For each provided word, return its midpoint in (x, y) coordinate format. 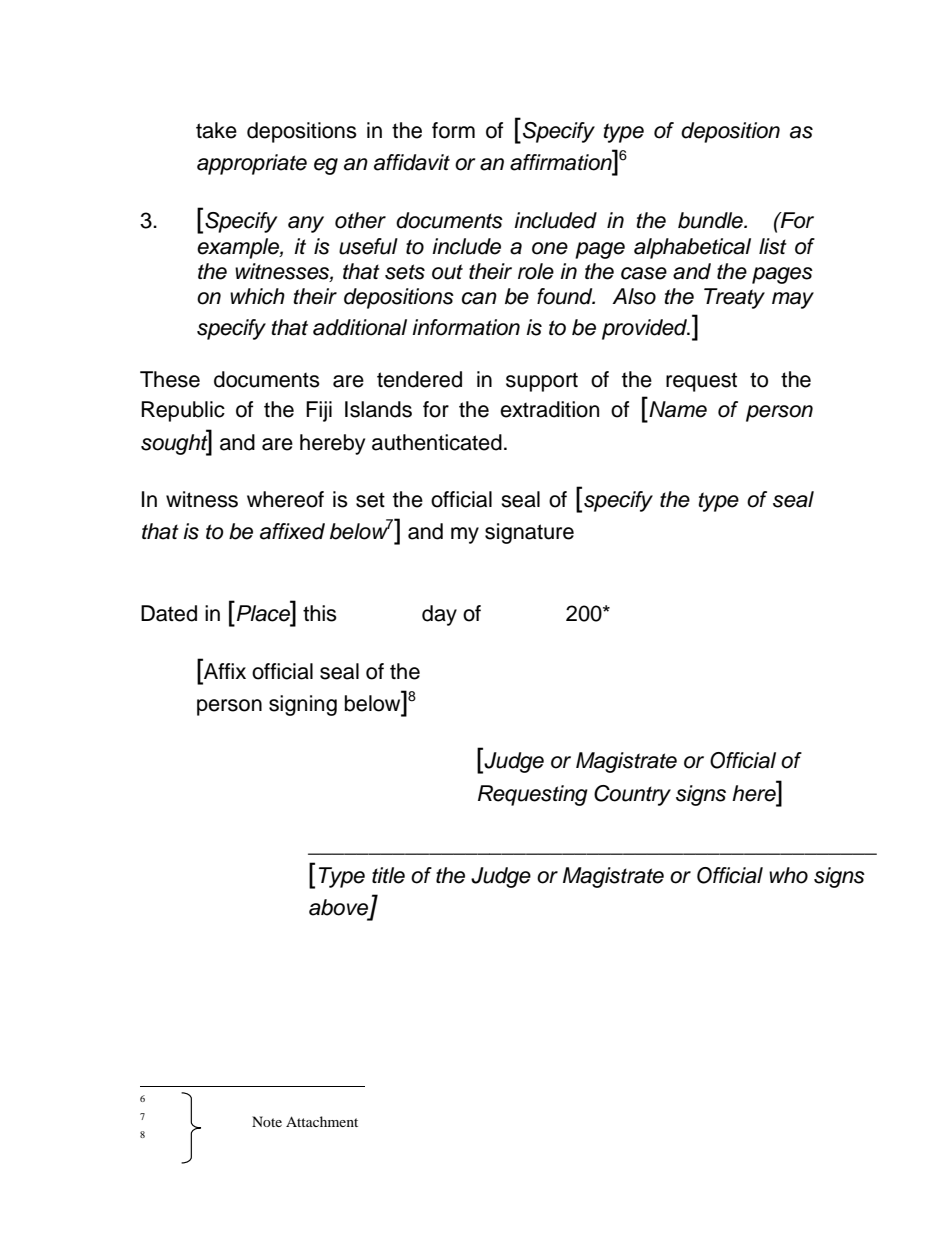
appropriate (252, 164)
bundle (711, 220)
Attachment (322, 1121)
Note (267, 1121)
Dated (169, 613)
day (439, 615)
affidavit (412, 162)
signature (529, 533)
